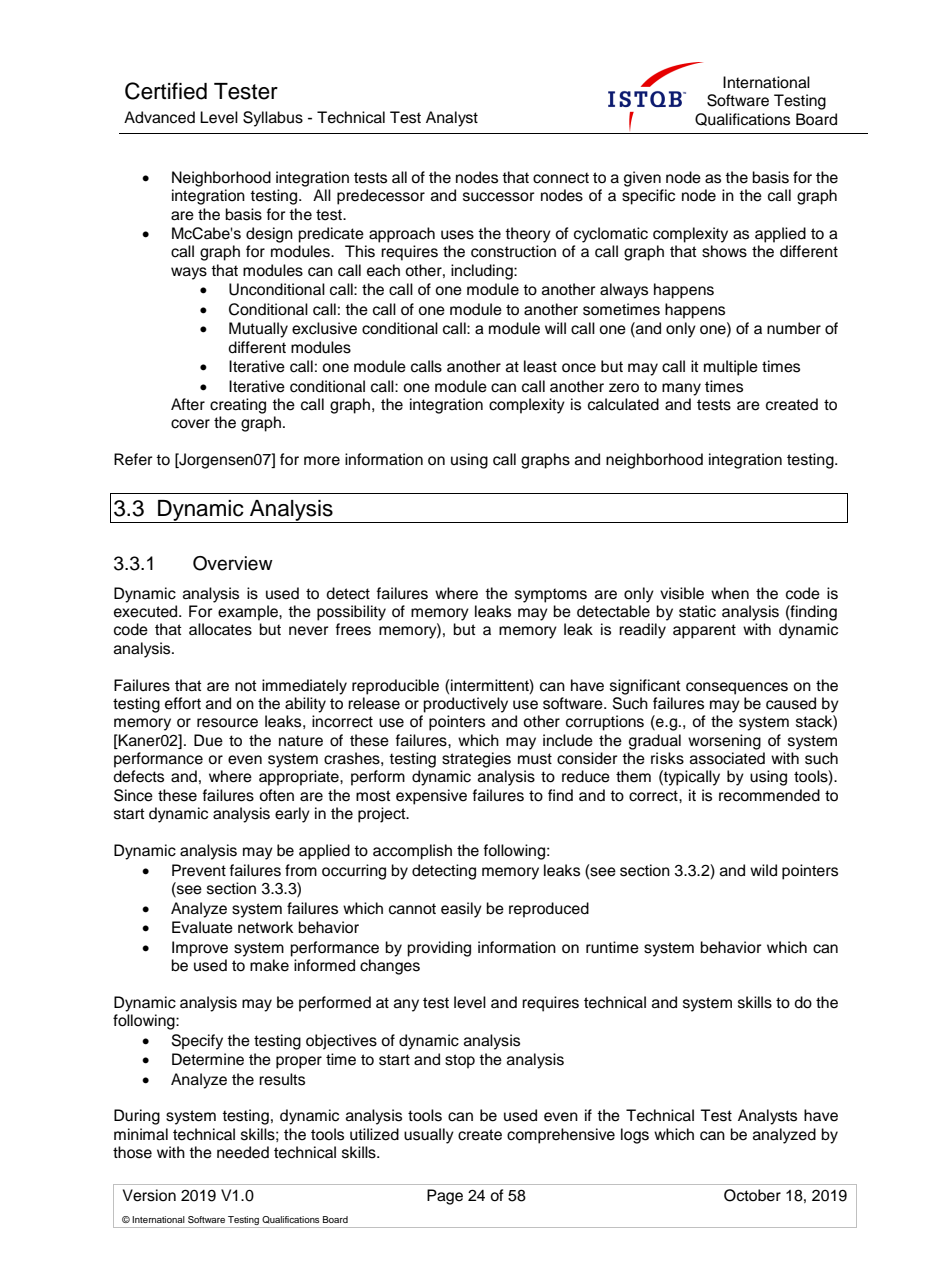 This document has width=952, height=1267. I want to click on Advanced, so click(159, 117).
